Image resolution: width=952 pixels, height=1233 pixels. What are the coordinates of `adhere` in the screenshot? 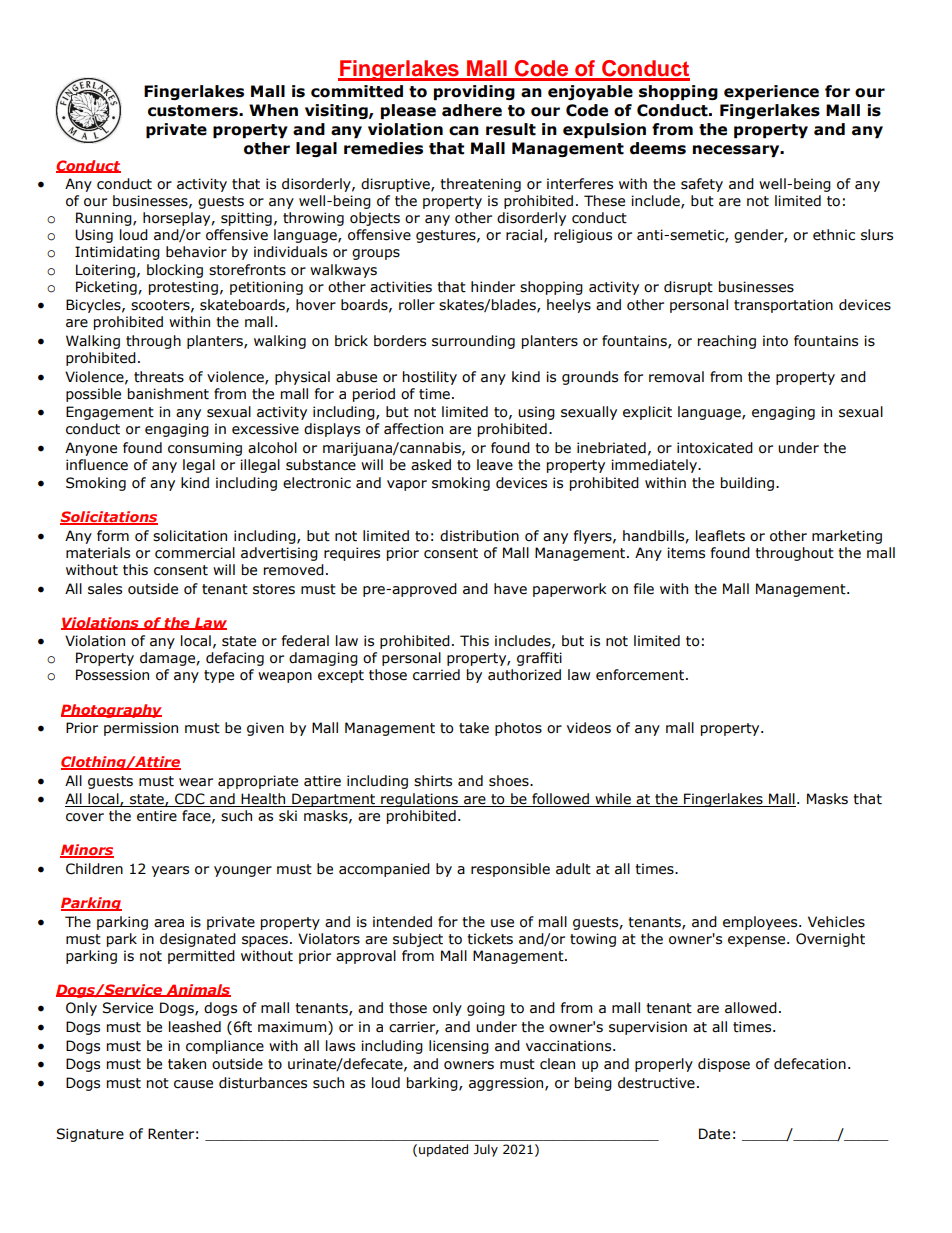 It's located at (472, 110).
